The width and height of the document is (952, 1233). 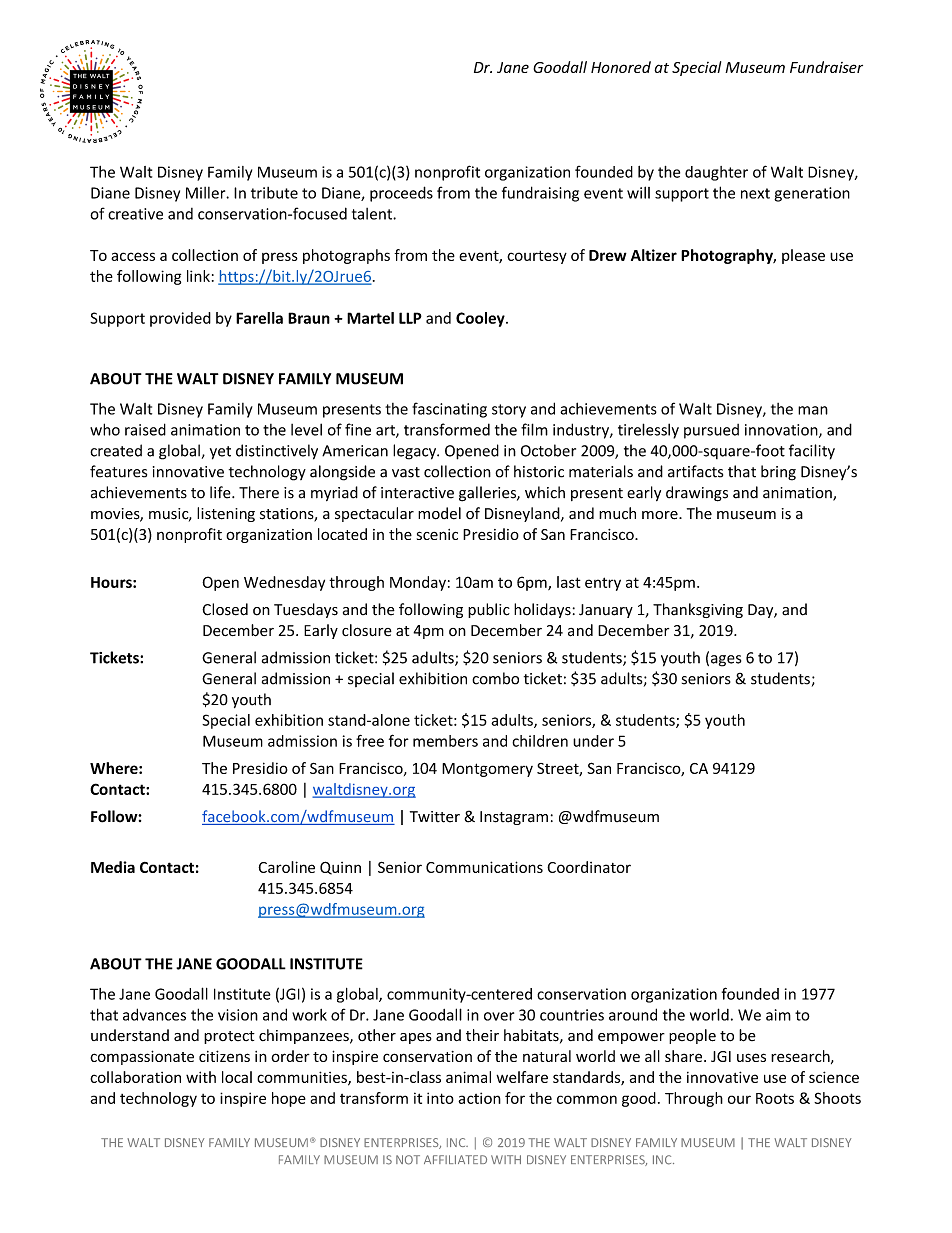 I want to click on tribute, so click(x=274, y=193).
